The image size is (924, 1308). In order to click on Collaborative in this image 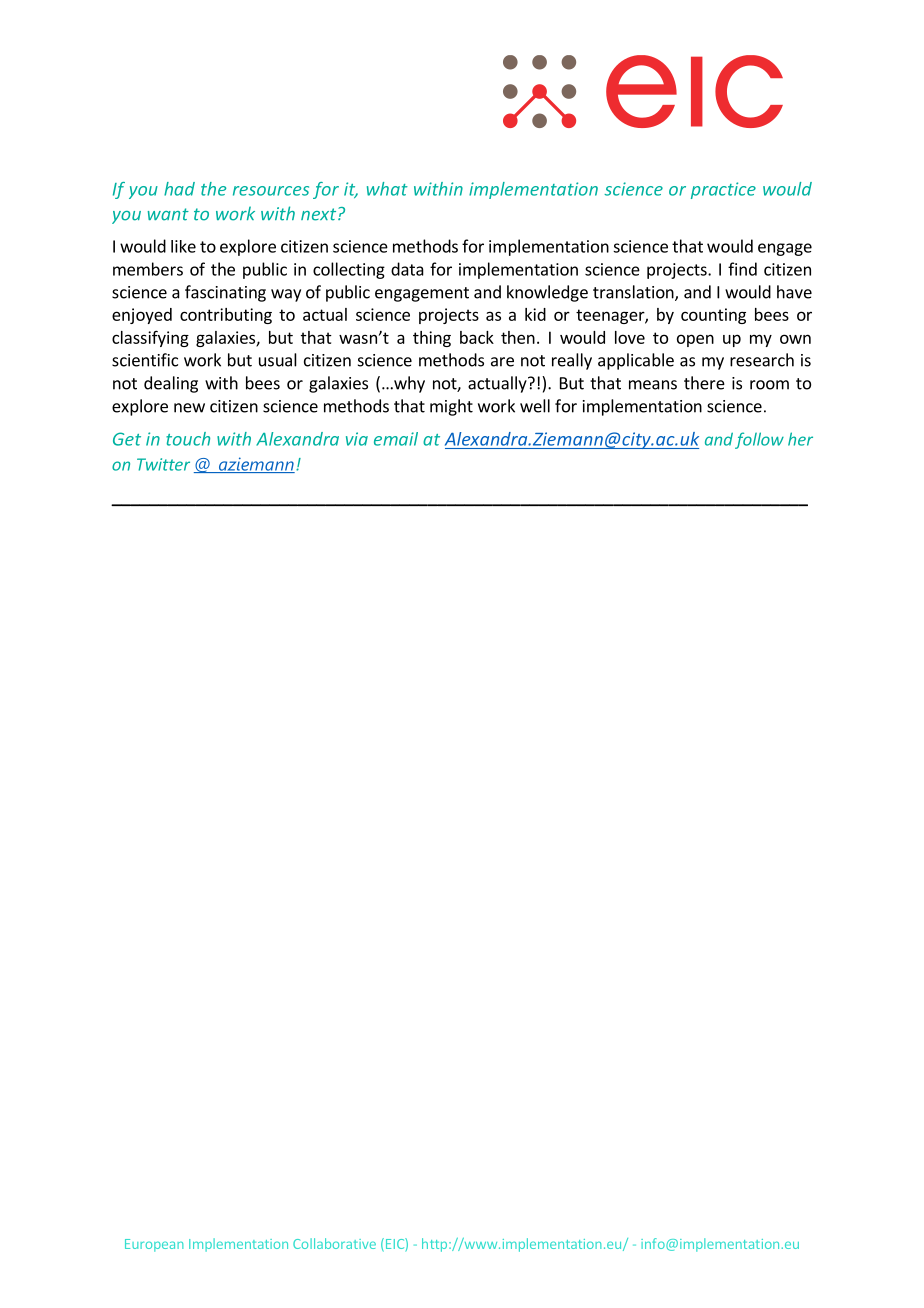, I will do `click(334, 1243)`.
